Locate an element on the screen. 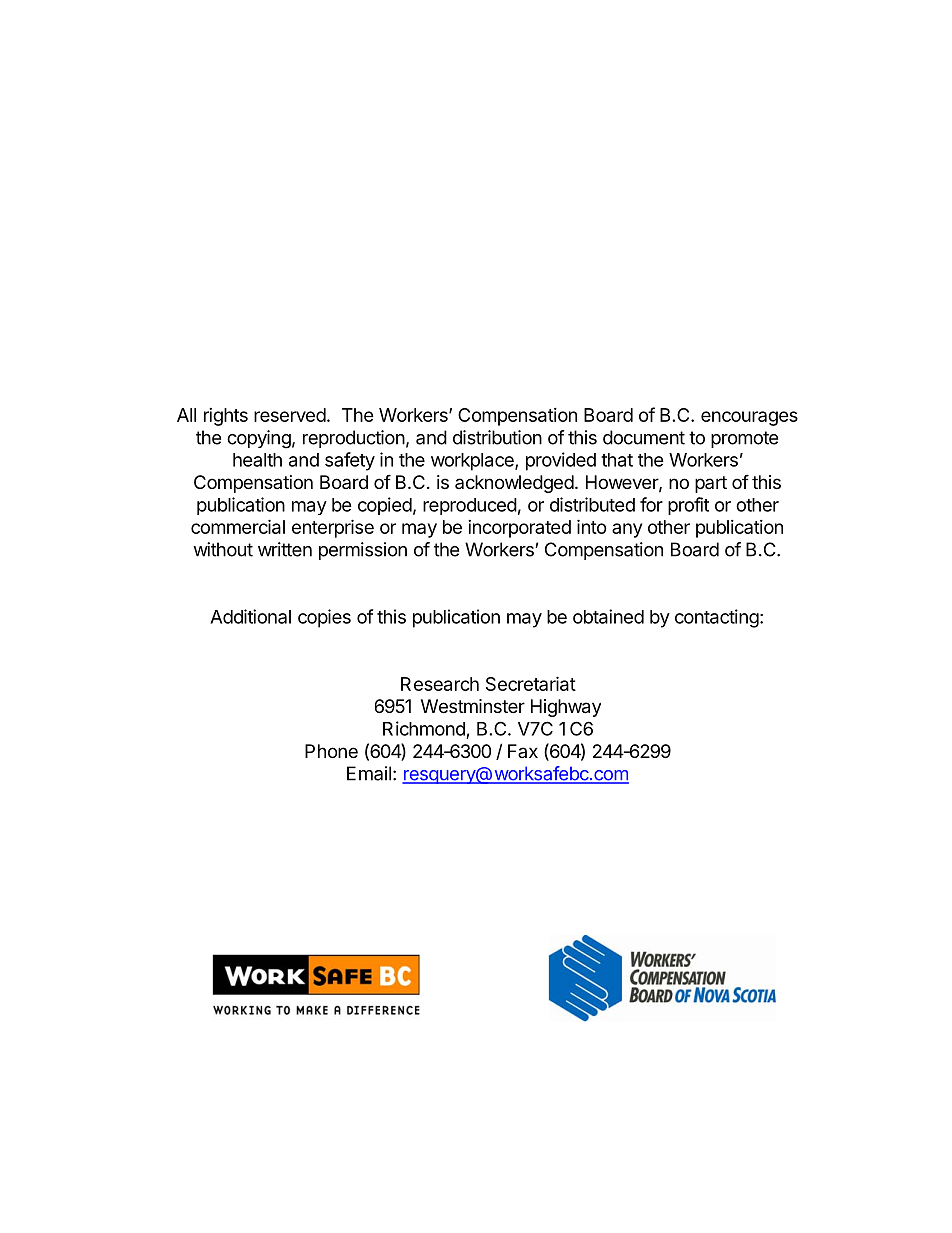  document is located at coordinates (644, 437).
